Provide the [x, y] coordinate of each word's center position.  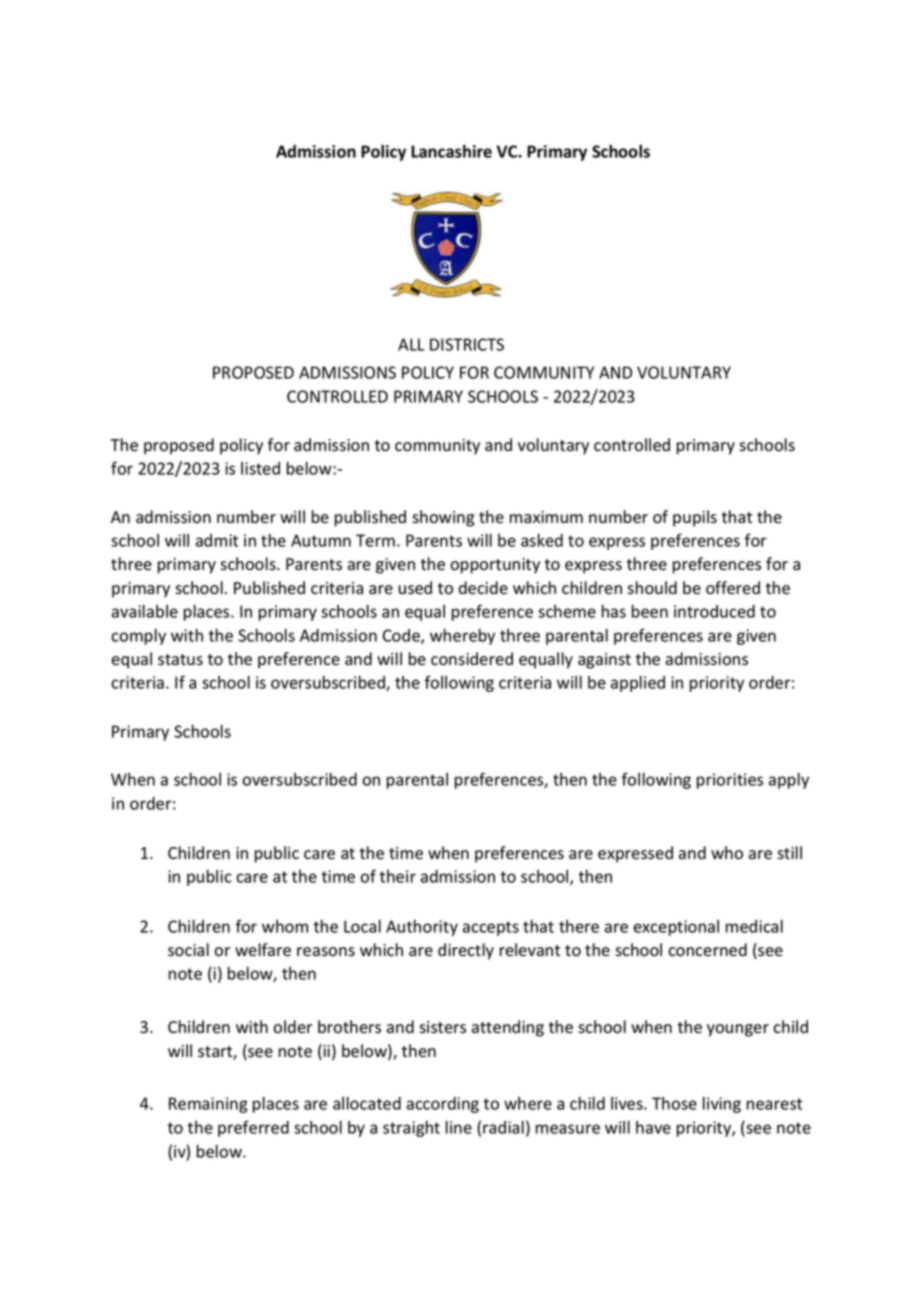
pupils [695, 518]
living [722, 1105]
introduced [714, 611]
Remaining [208, 1105]
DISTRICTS [467, 344]
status [180, 660]
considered [472, 659]
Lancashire [451, 151]
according [443, 1105]
